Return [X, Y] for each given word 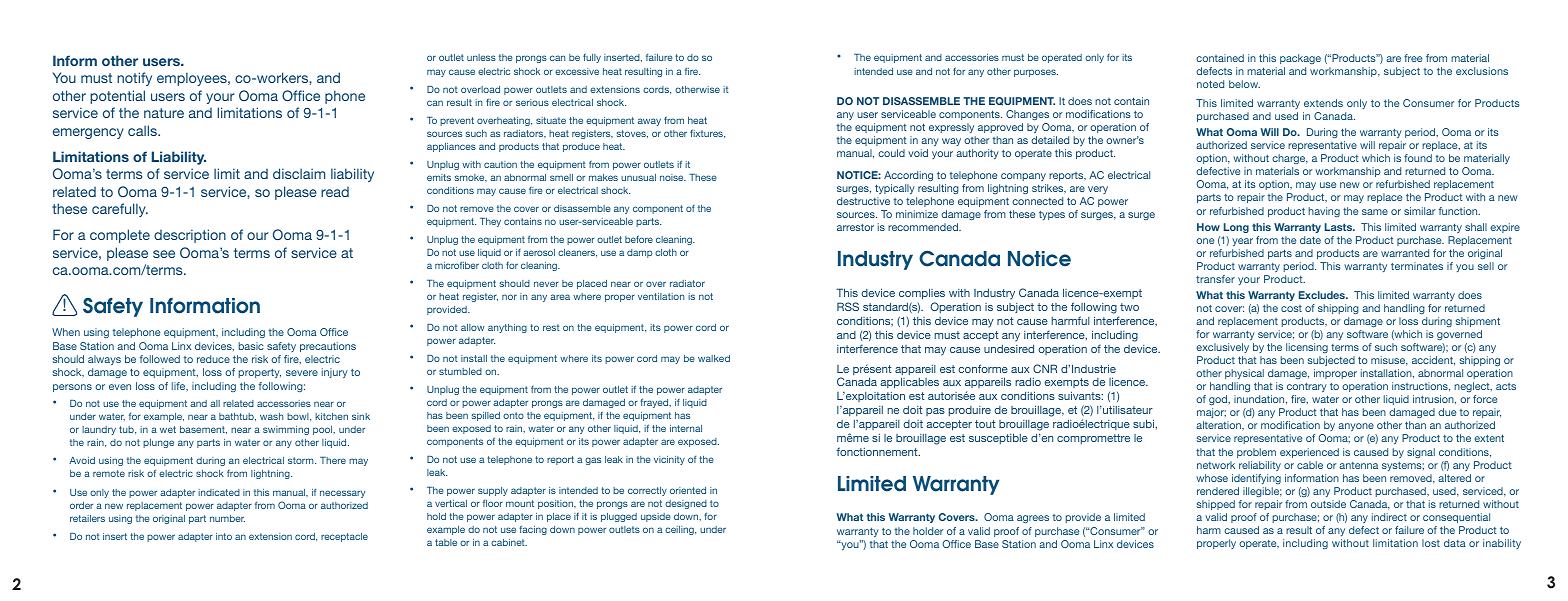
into [224, 536]
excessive [577, 71]
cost [1291, 308]
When [66, 332]
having [1324, 212]
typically [895, 189]
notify [134, 79]
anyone [1357, 429]
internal [686, 428]
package [1300, 59]
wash [271, 416]
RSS [848, 306]
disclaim [299, 173]
